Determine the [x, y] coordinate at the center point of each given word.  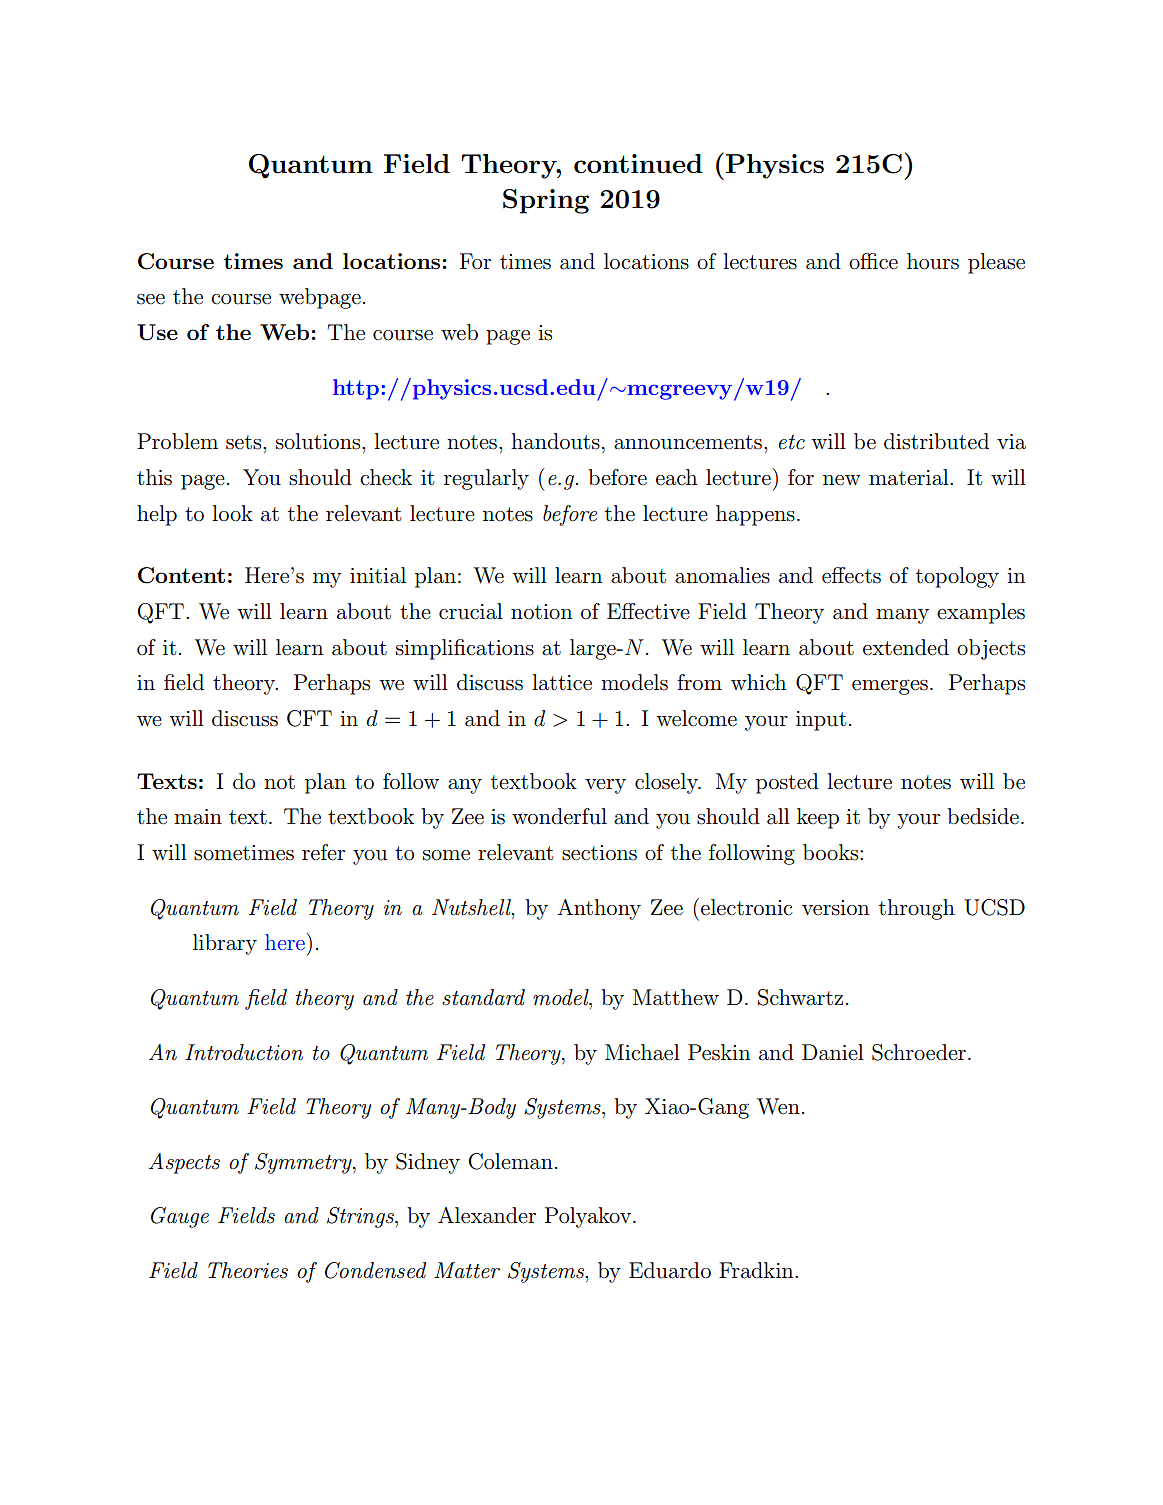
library [225, 944]
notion [541, 612]
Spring [546, 201]
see [151, 299]
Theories [248, 1270]
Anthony [599, 909]
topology [957, 577]
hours [933, 261]
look [232, 513]
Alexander [487, 1215]
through [917, 909]
